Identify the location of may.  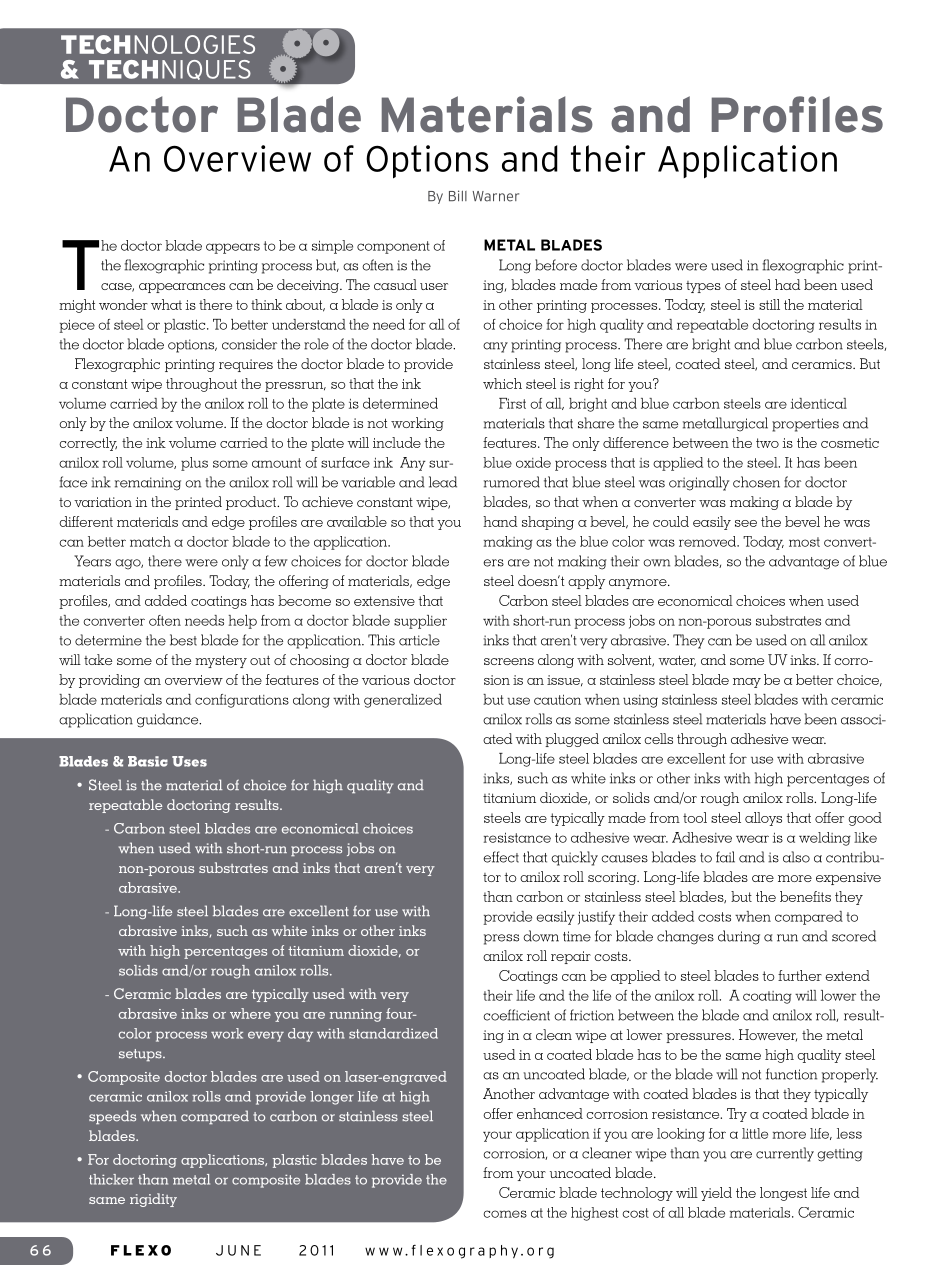
(747, 683).
